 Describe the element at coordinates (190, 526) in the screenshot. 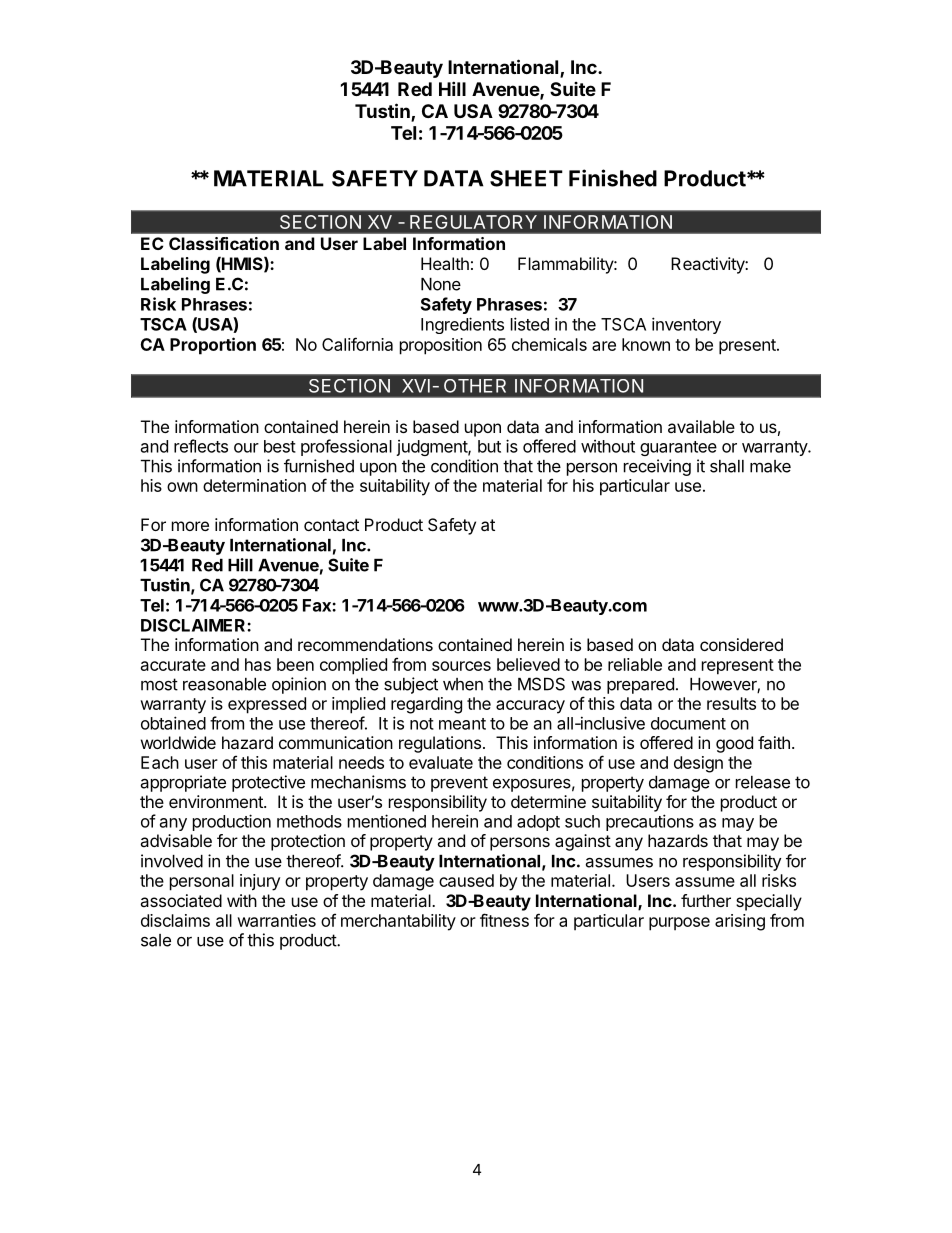

I see `more` at that location.
